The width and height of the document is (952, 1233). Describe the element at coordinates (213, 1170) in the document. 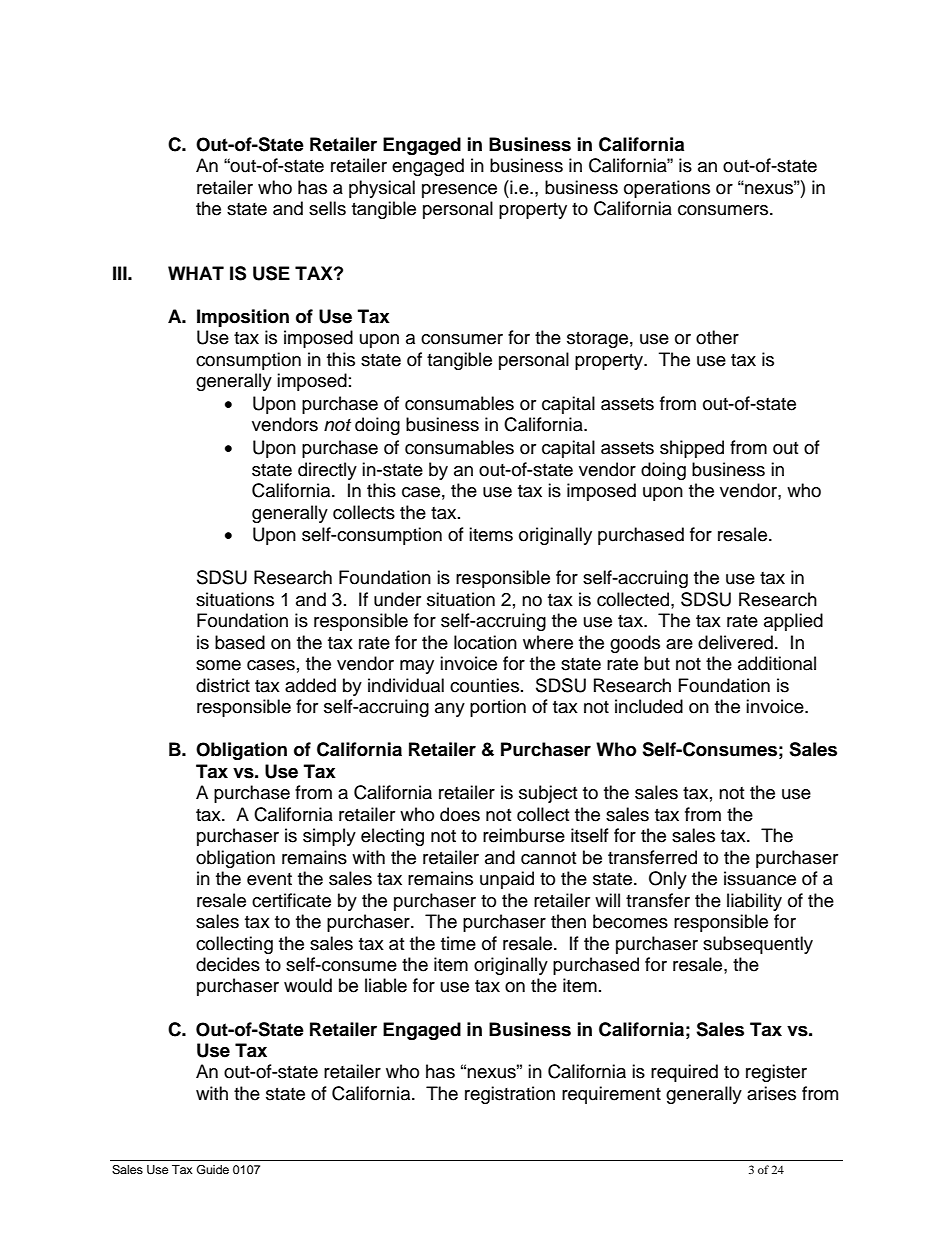

I see `Guide` at that location.
